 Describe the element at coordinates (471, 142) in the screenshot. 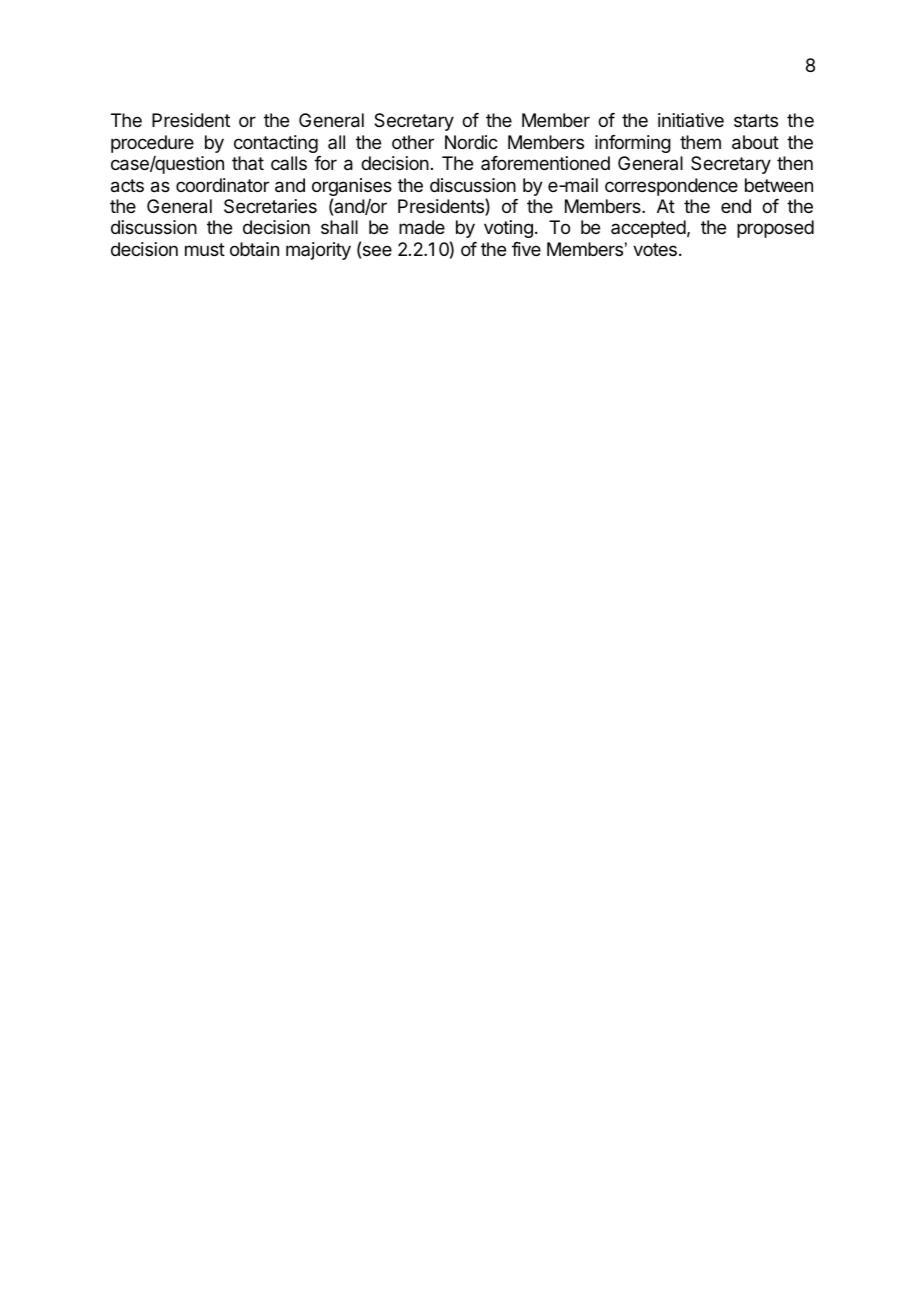

I see `Nordic` at that location.
